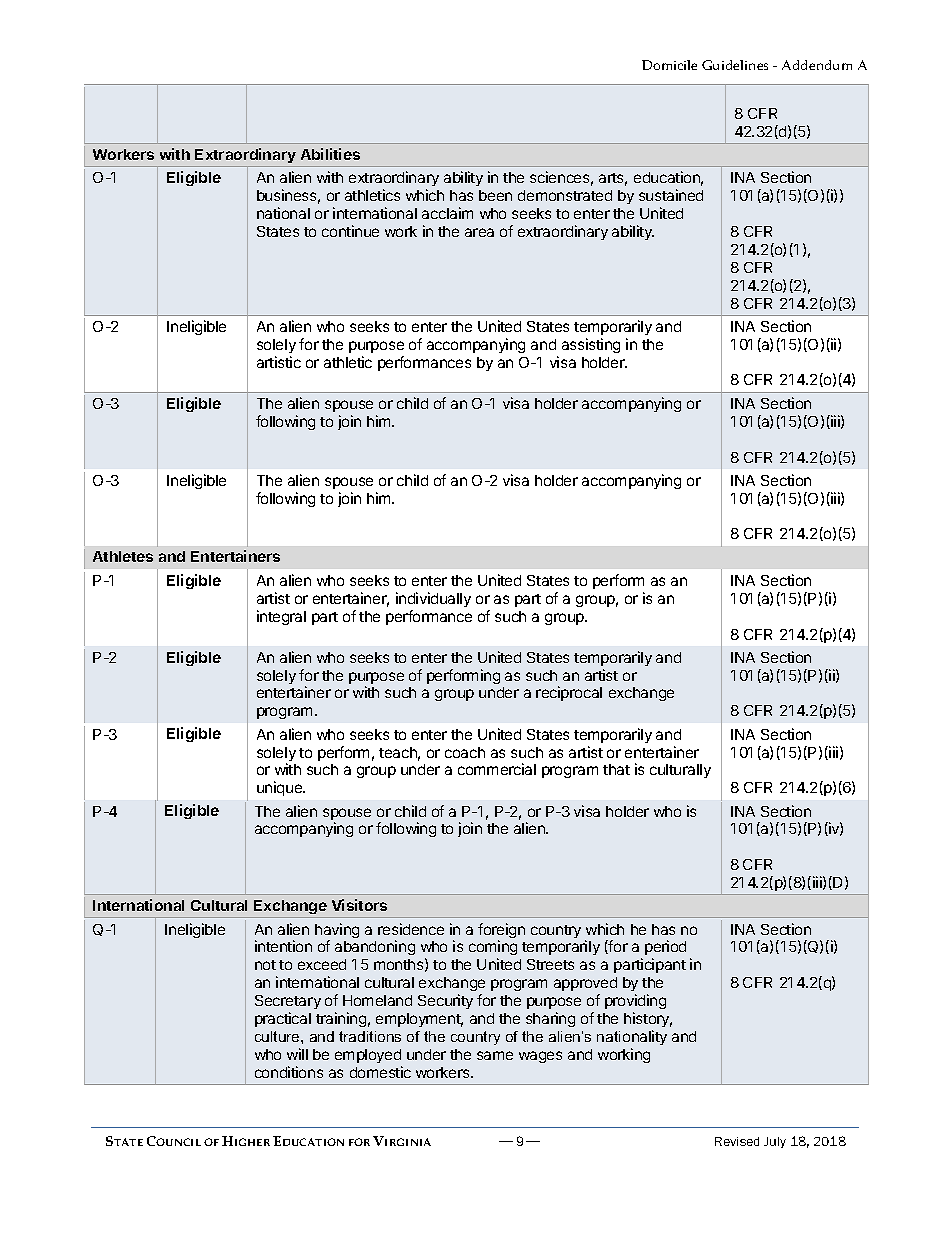 This screenshot has height=1233, width=952. What do you see at coordinates (495, 195) in the screenshot?
I see `been` at bounding box center [495, 195].
